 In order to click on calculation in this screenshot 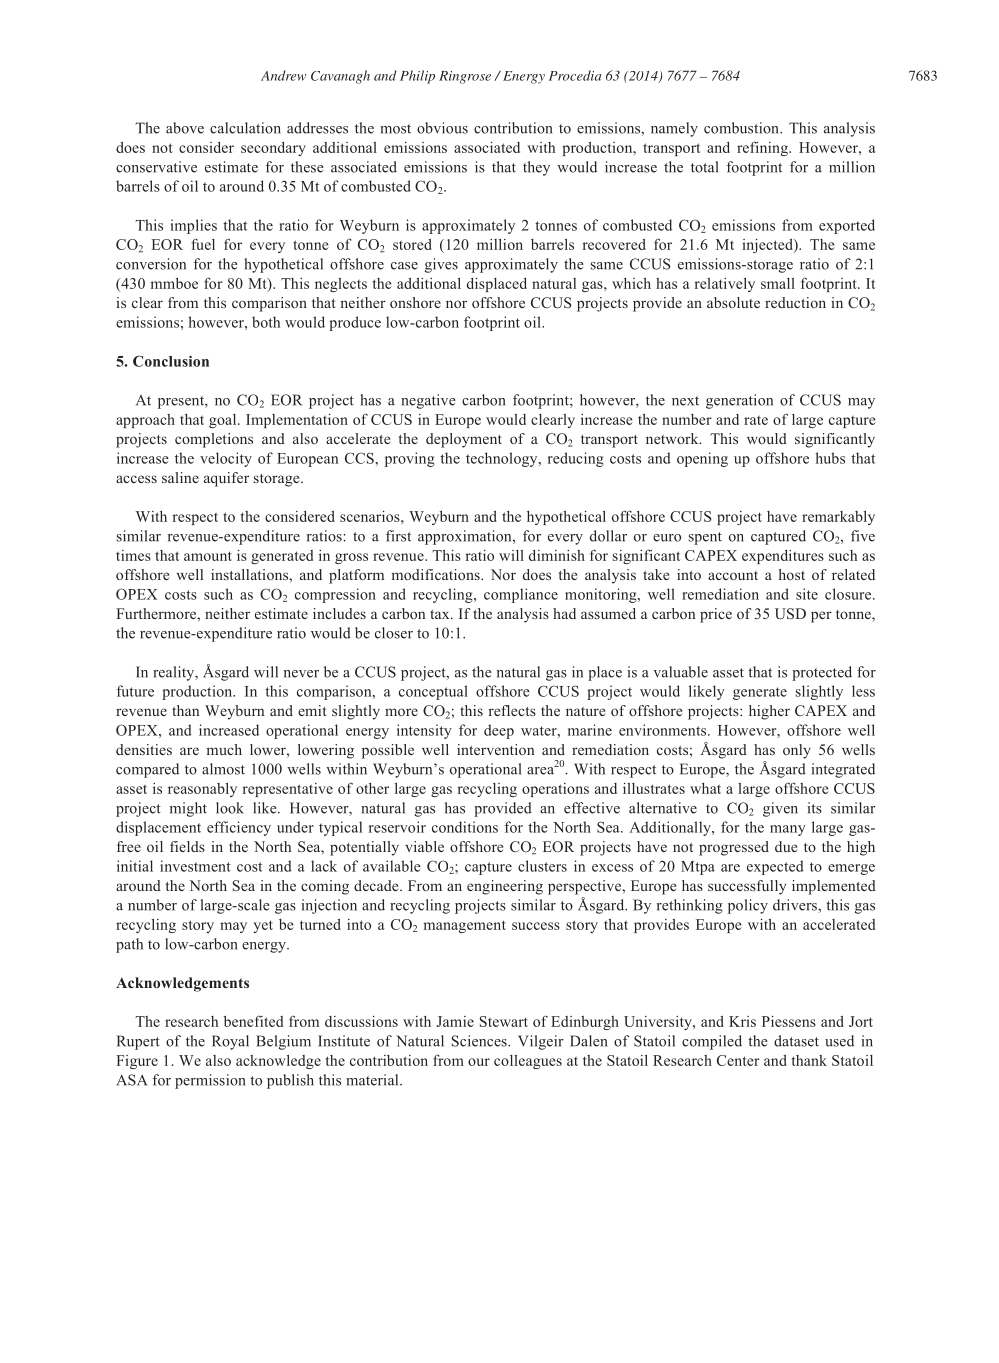, I will do `click(245, 128)`.
